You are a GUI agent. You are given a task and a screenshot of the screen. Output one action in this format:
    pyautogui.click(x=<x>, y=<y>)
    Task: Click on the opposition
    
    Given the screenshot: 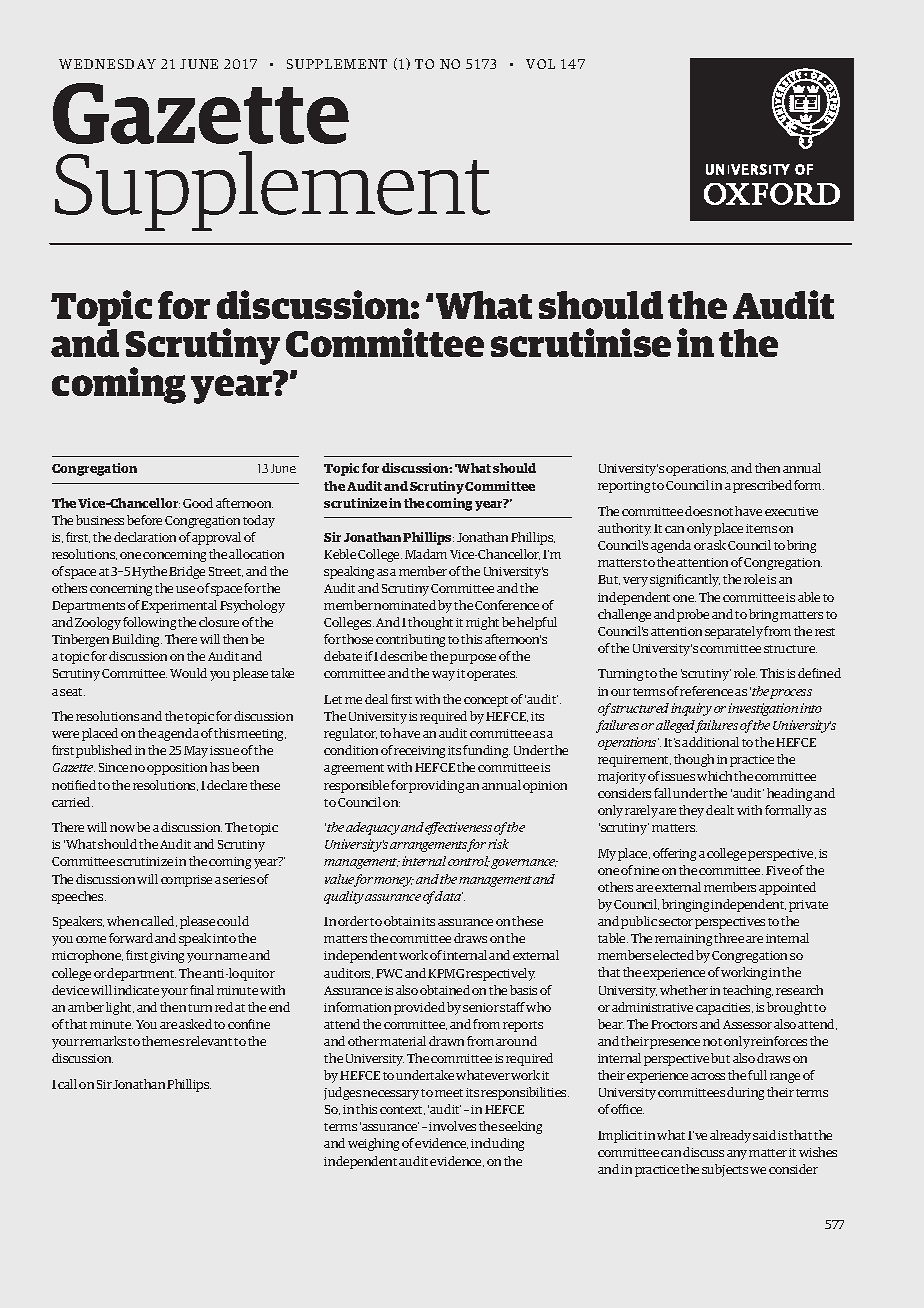 What is the action you would take?
    pyautogui.click(x=177, y=769)
